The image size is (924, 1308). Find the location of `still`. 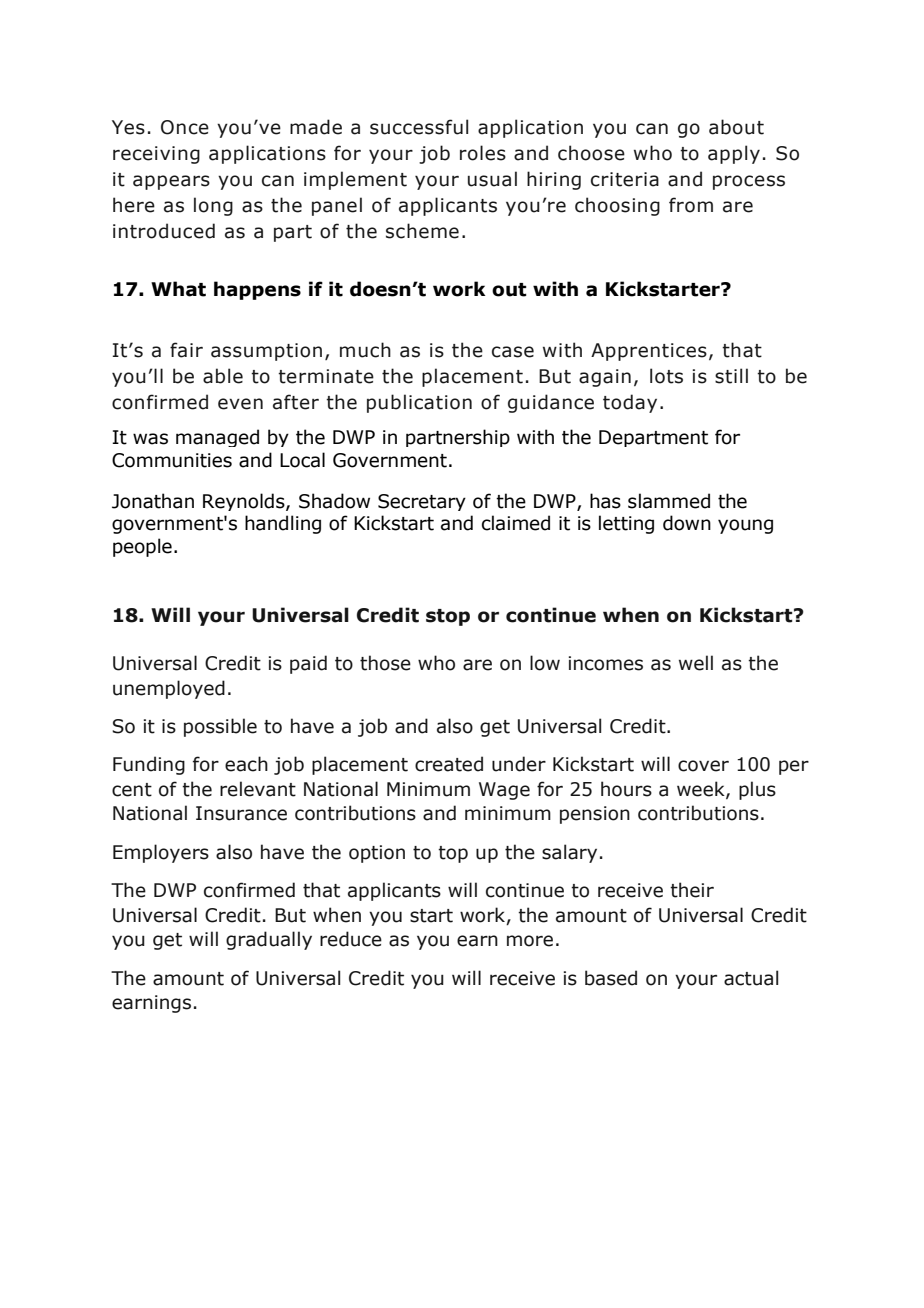

still is located at coordinates (731, 376).
